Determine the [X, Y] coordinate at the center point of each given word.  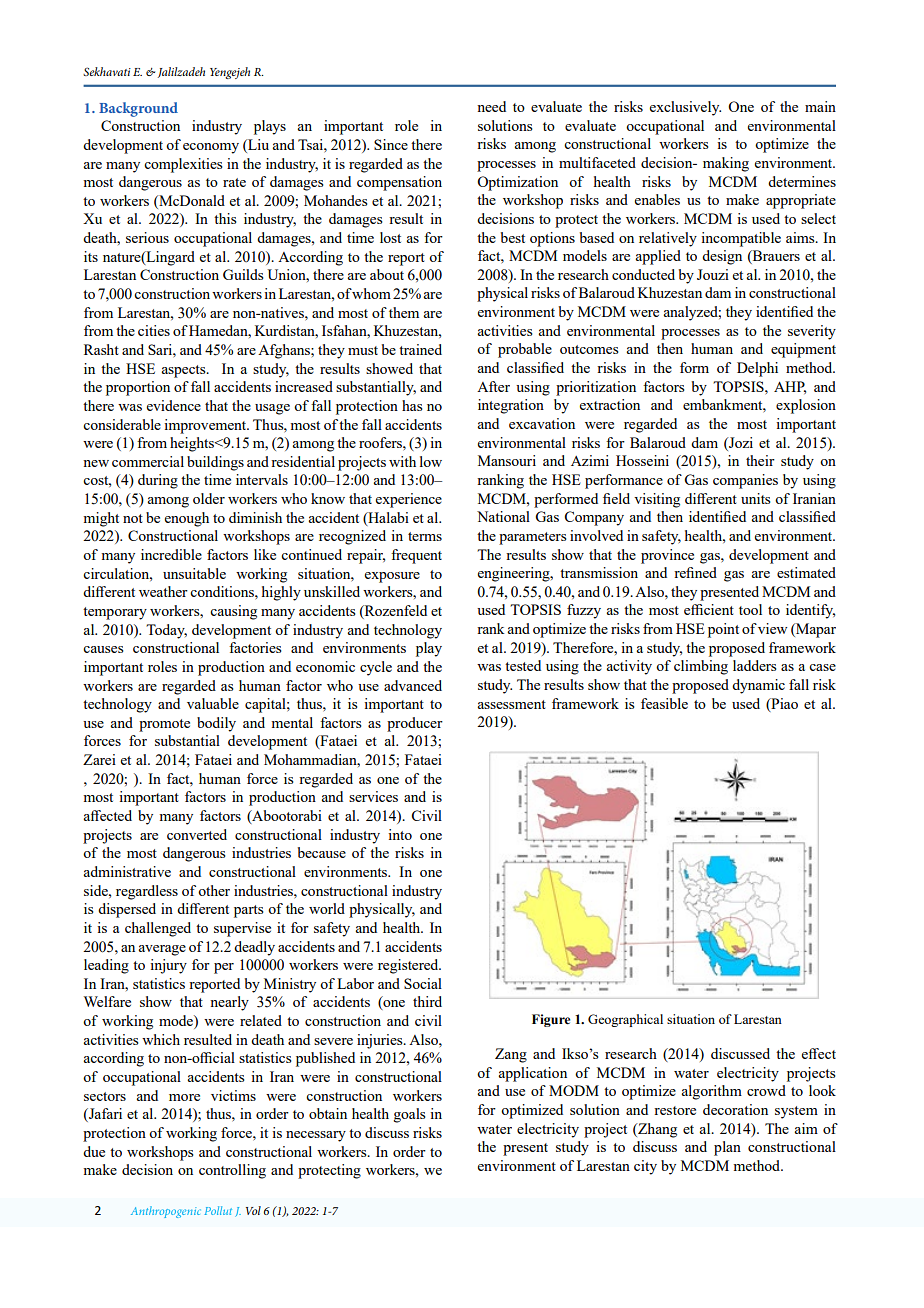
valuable [213, 703]
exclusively [685, 108]
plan [727, 1148]
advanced [413, 685]
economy [211, 148]
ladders [755, 665]
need [491, 106]
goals [410, 1115]
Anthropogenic [166, 1212]
